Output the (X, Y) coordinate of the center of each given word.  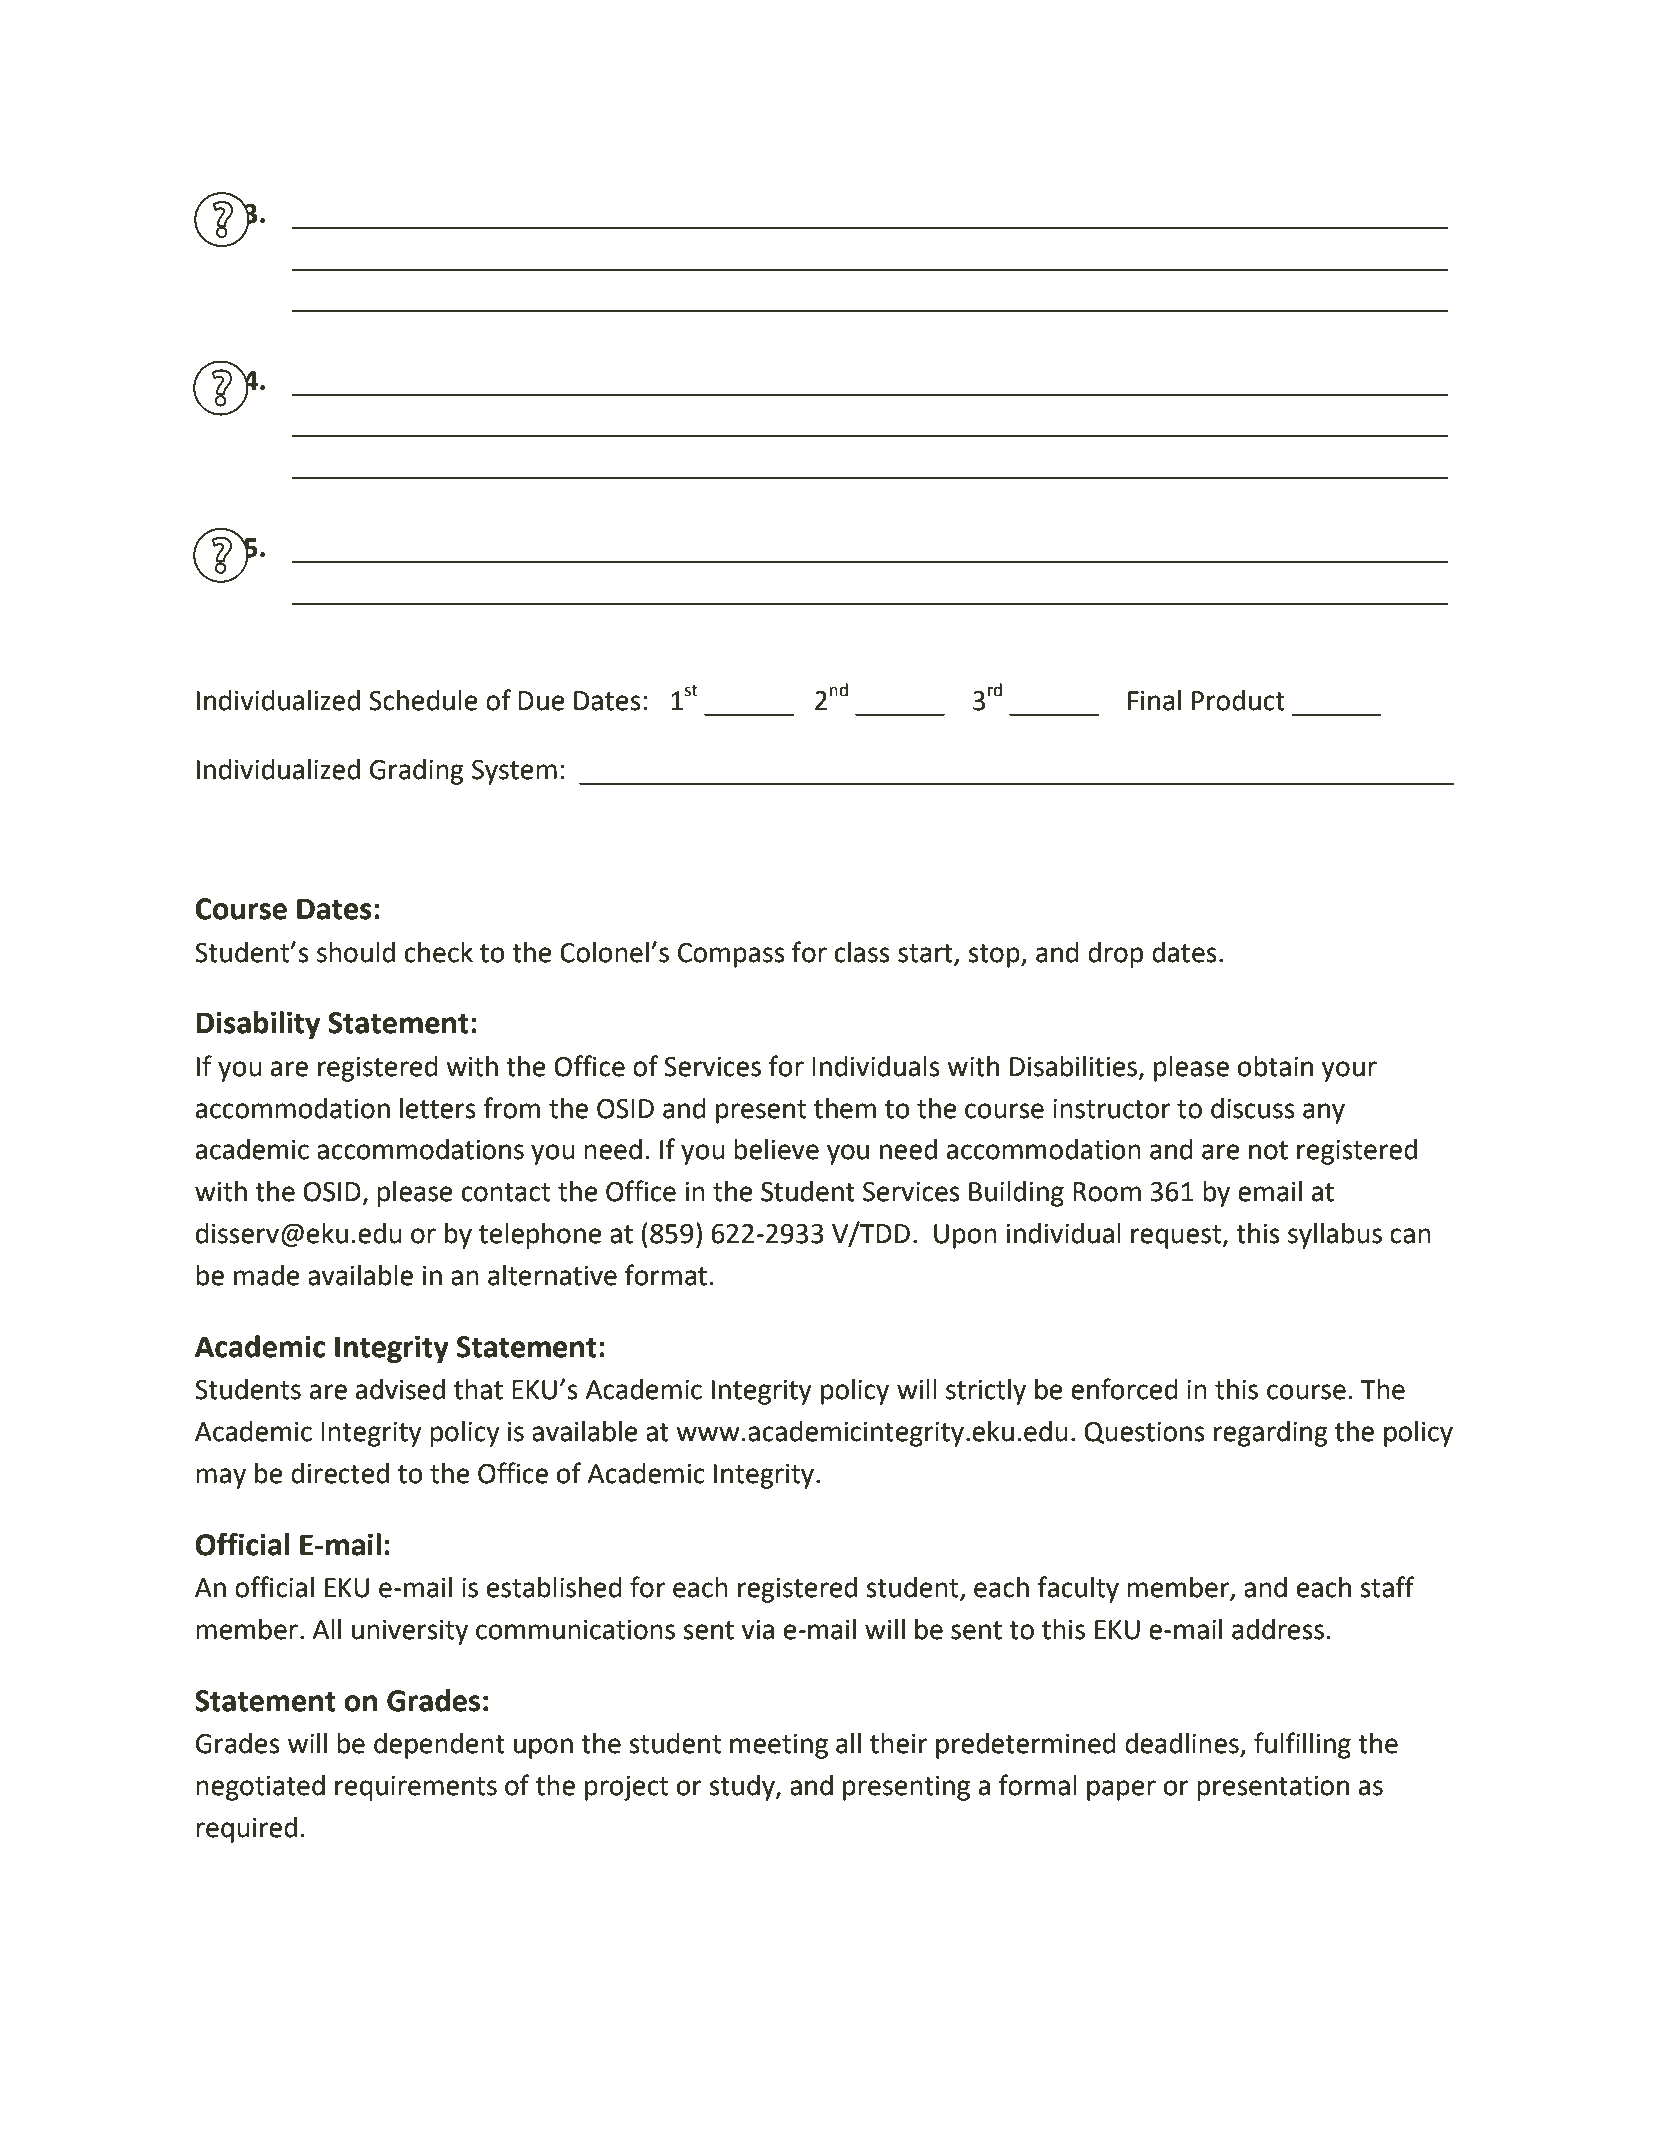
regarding (1271, 1434)
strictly (986, 1392)
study (743, 1788)
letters (438, 1108)
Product (1238, 700)
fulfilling (1302, 1745)
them (845, 1108)
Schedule (423, 700)
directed (340, 1473)
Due (541, 701)
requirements (416, 1788)
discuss (1253, 1108)
